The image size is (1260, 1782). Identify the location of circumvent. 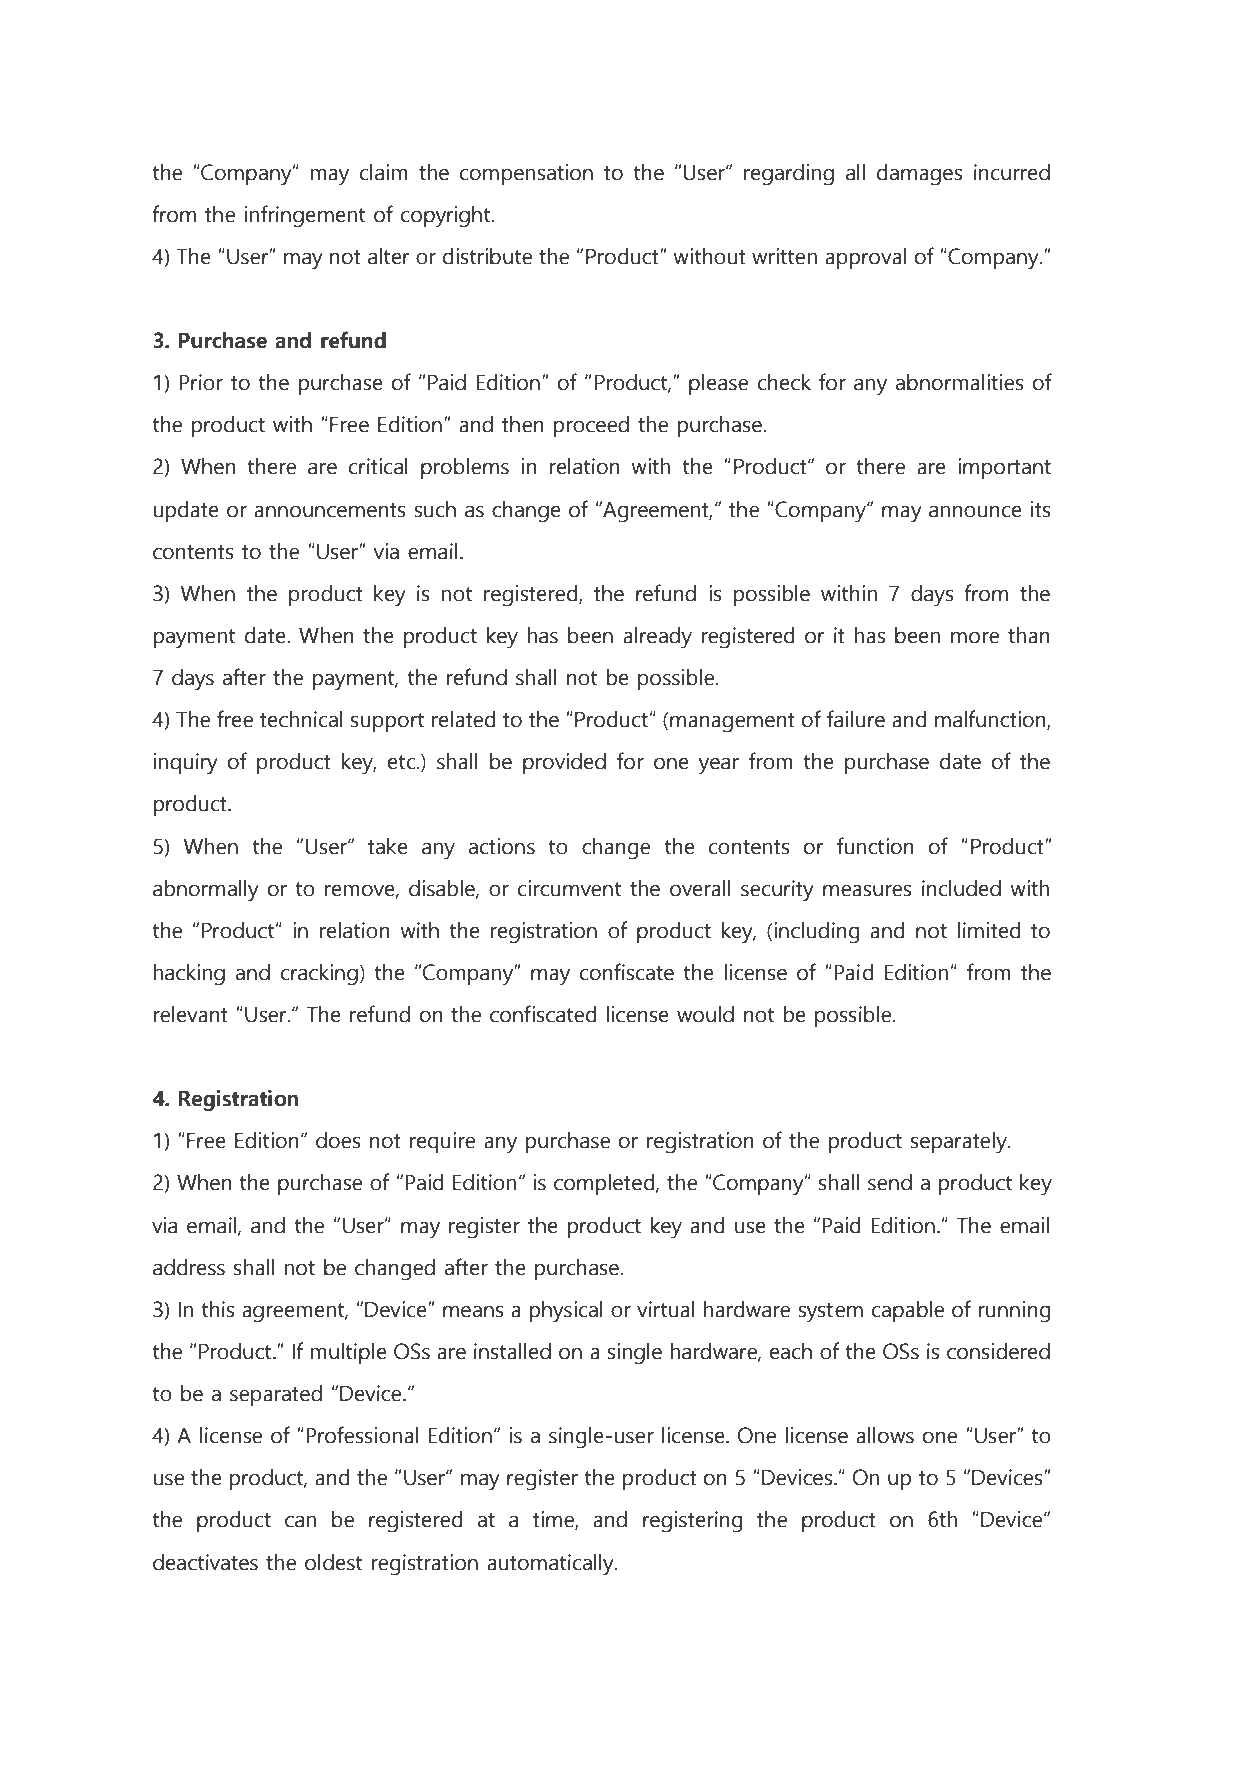
(569, 888).
